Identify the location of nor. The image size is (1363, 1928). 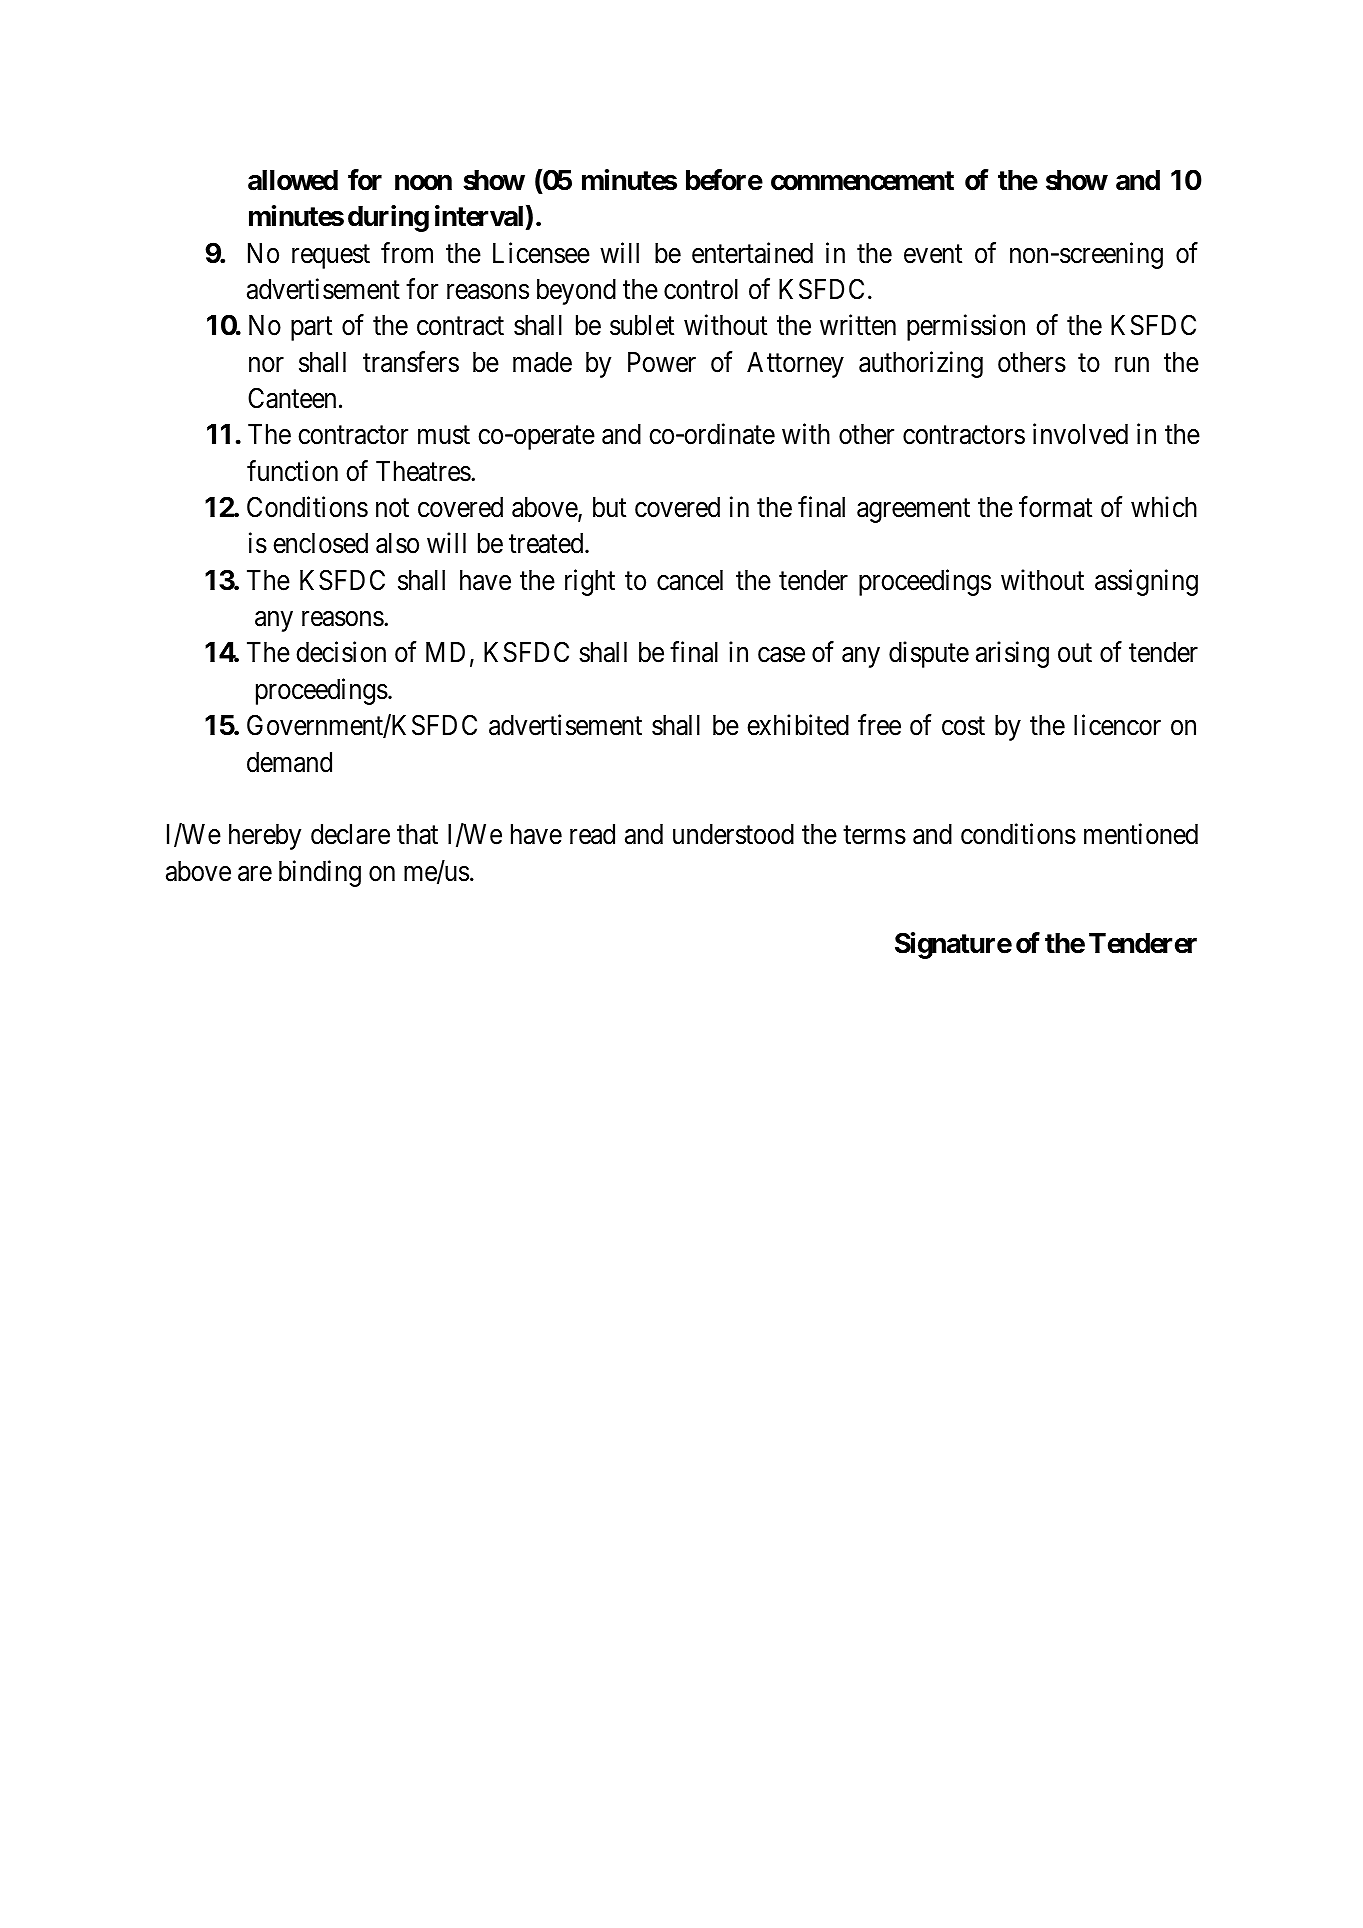
(266, 365).
